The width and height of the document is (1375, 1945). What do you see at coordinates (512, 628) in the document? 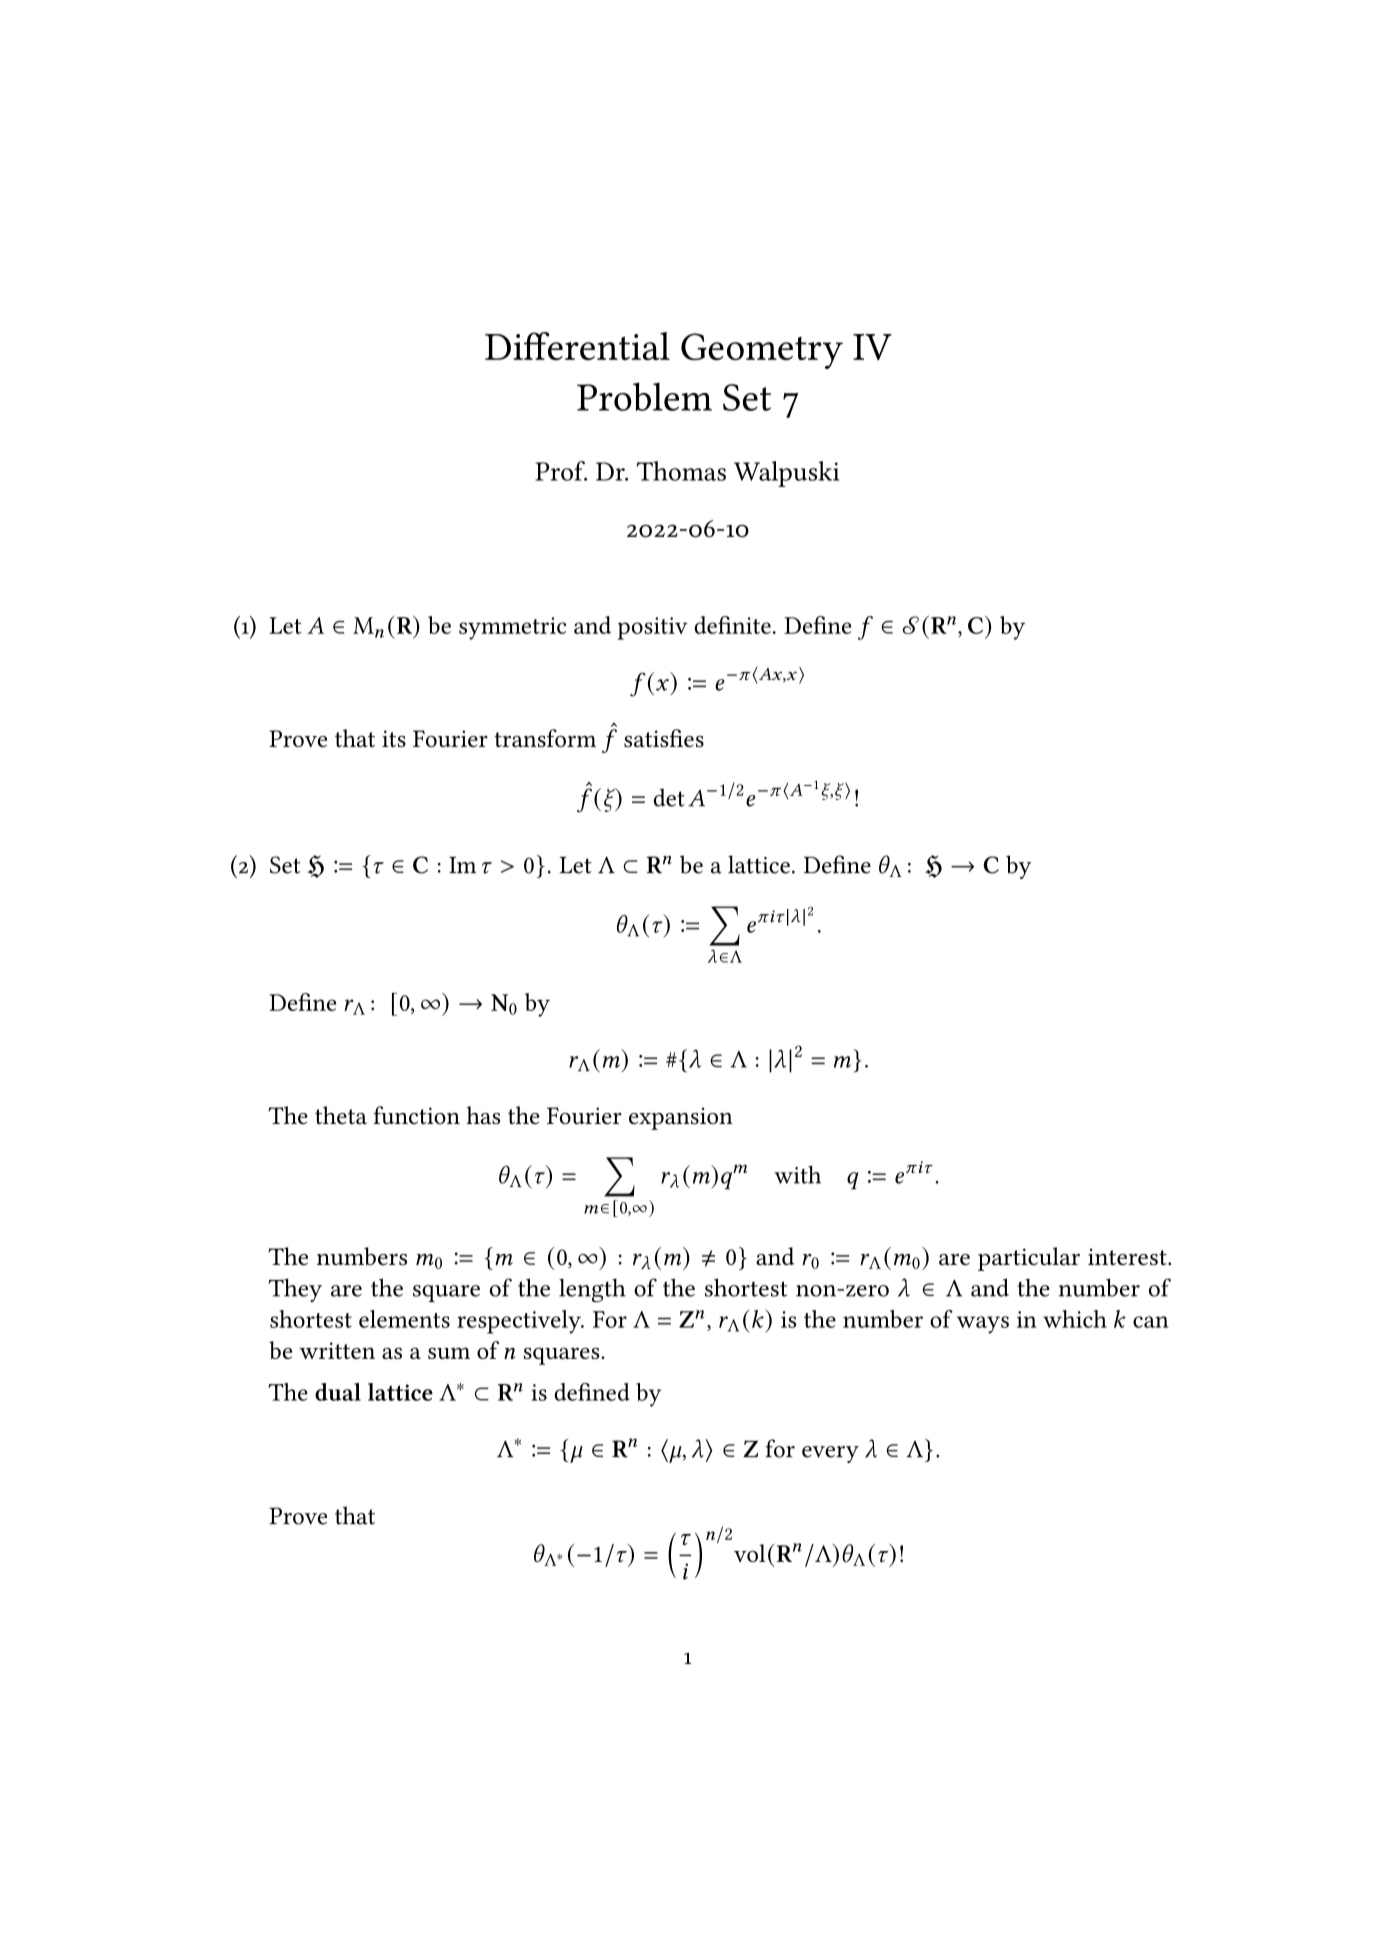
I see `symmetric` at bounding box center [512, 628].
